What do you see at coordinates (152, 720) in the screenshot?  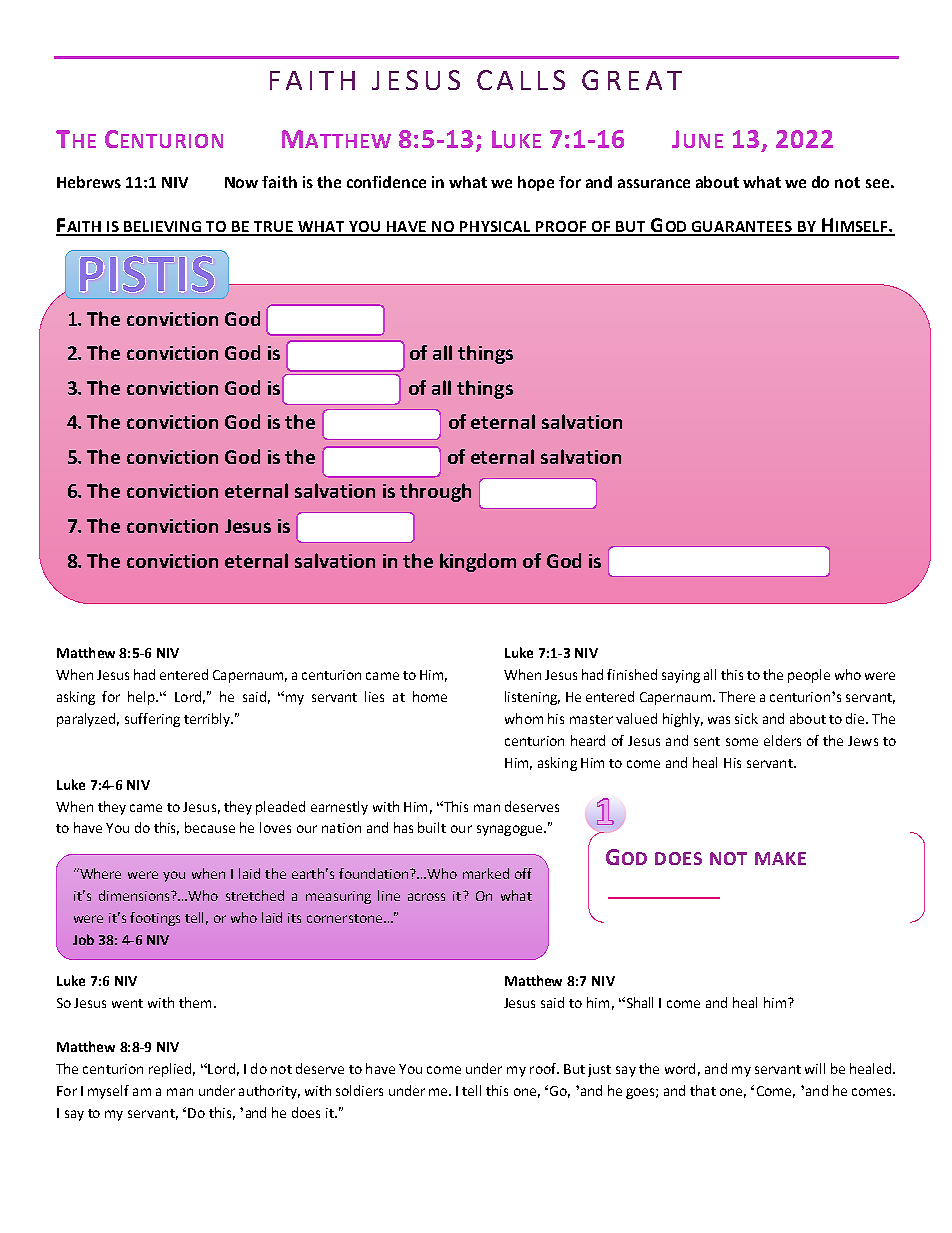 I see `suffering` at bounding box center [152, 720].
